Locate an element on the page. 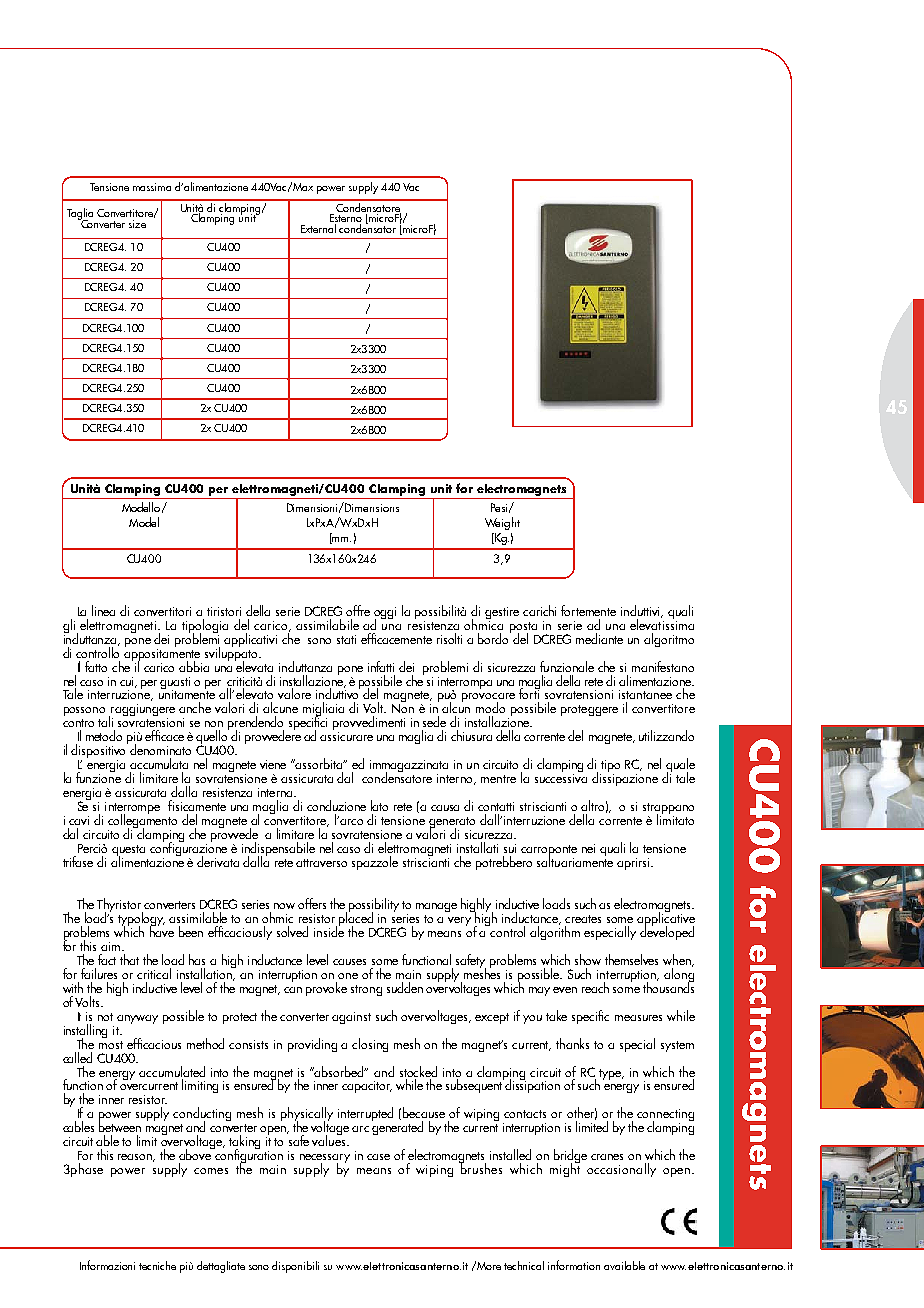 The image size is (924, 1308). anyway is located at coordinates (137, 1019).
